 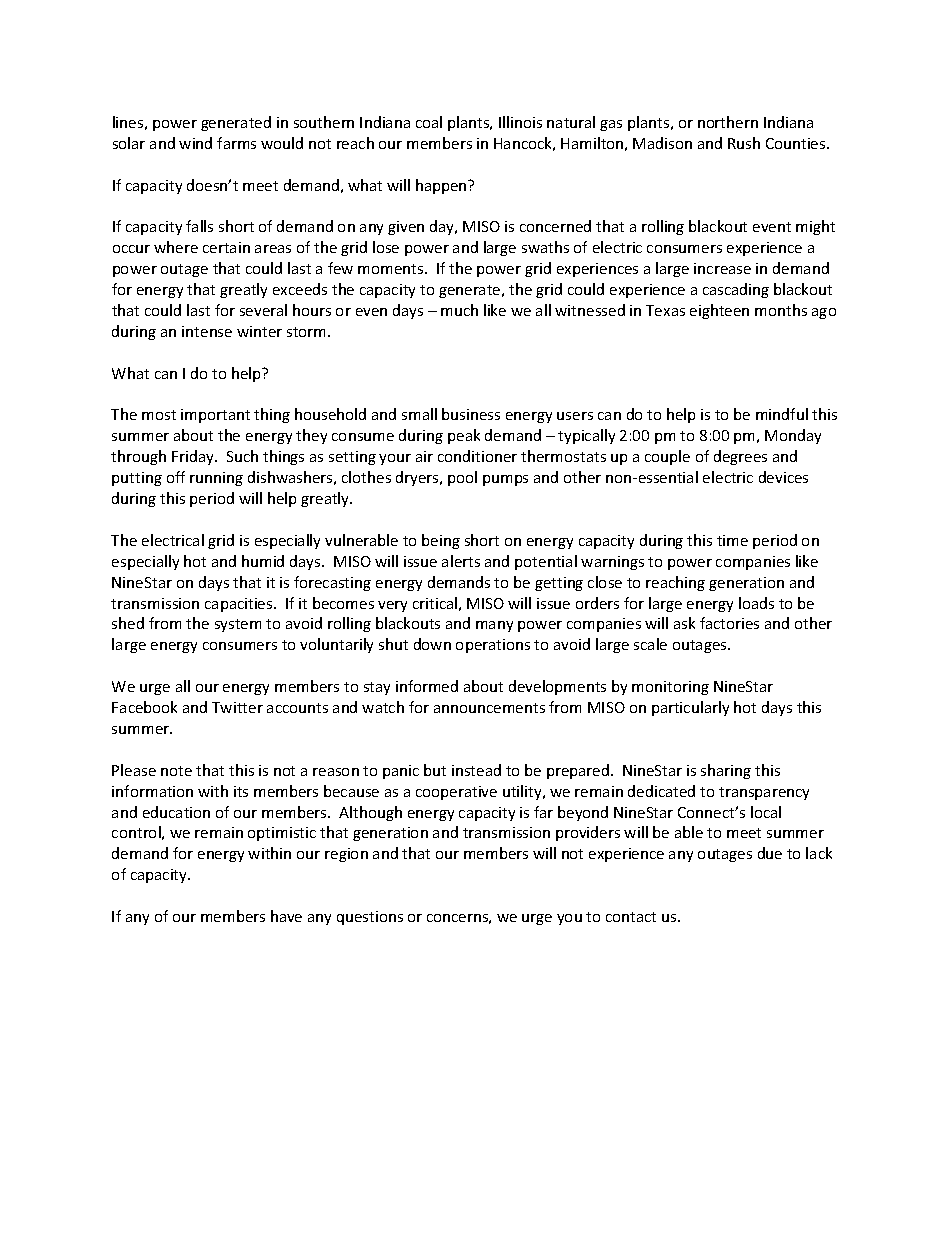 I want to click on have, so click(x=286, y=916).
